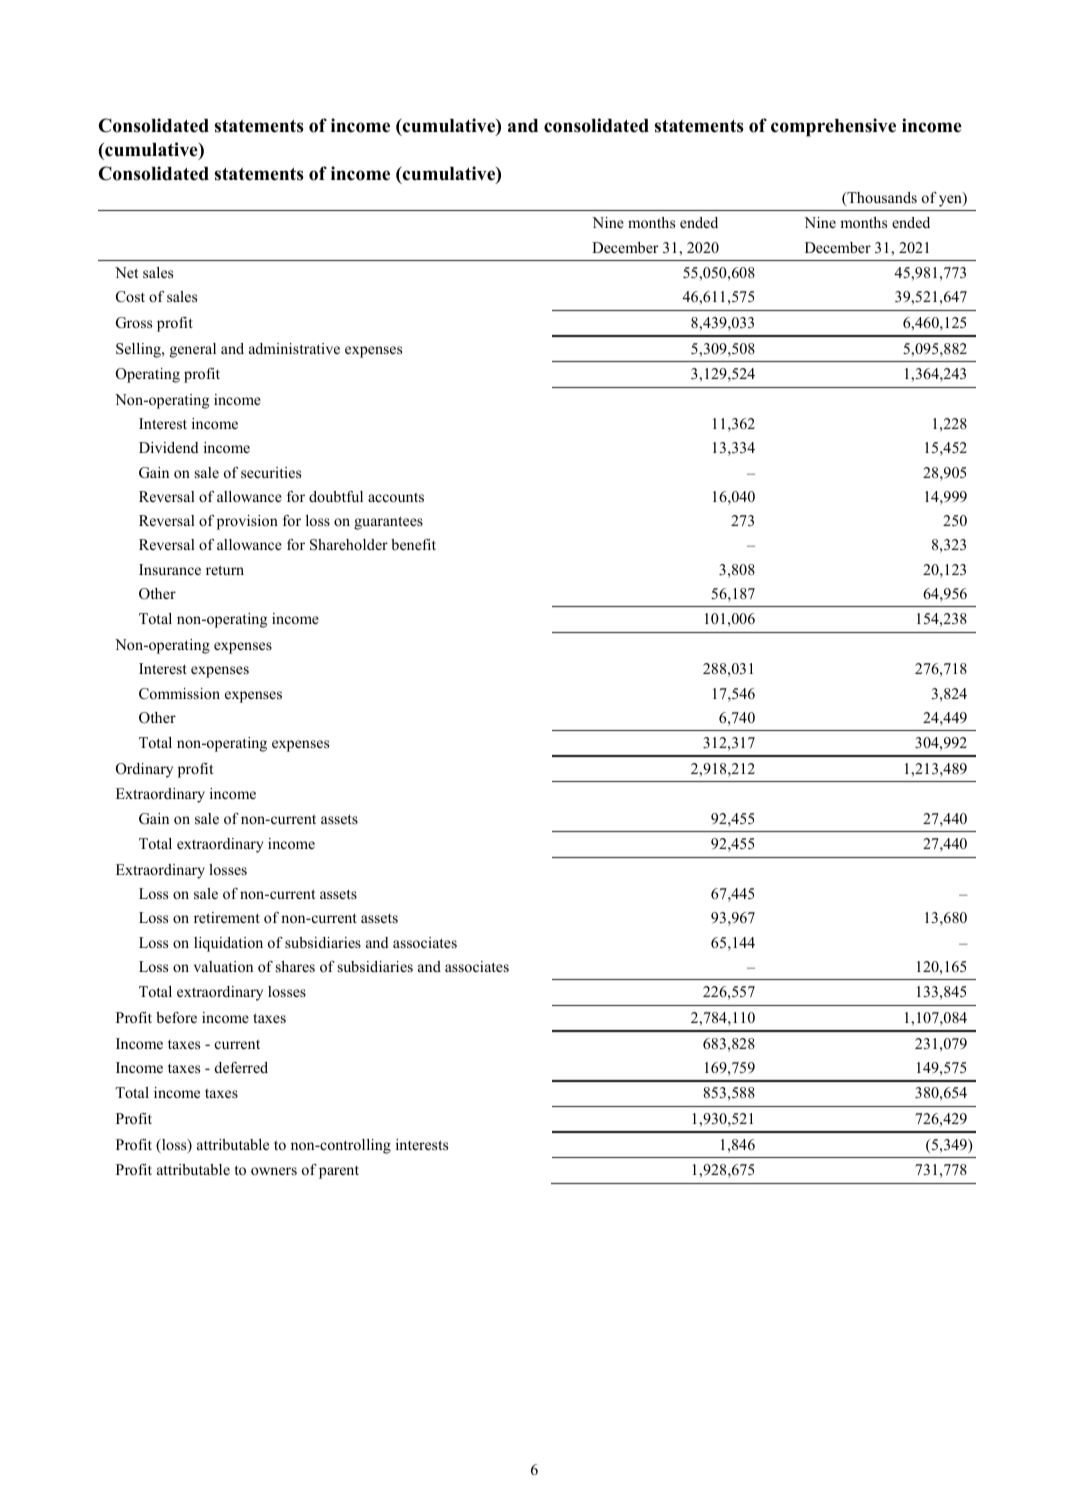 Image resolution: width=1069 pixels, height=1512 pixels. What do you see at coordinates (413, 544) in the document?
I see `benefit` at bounding box center [413, 544].
